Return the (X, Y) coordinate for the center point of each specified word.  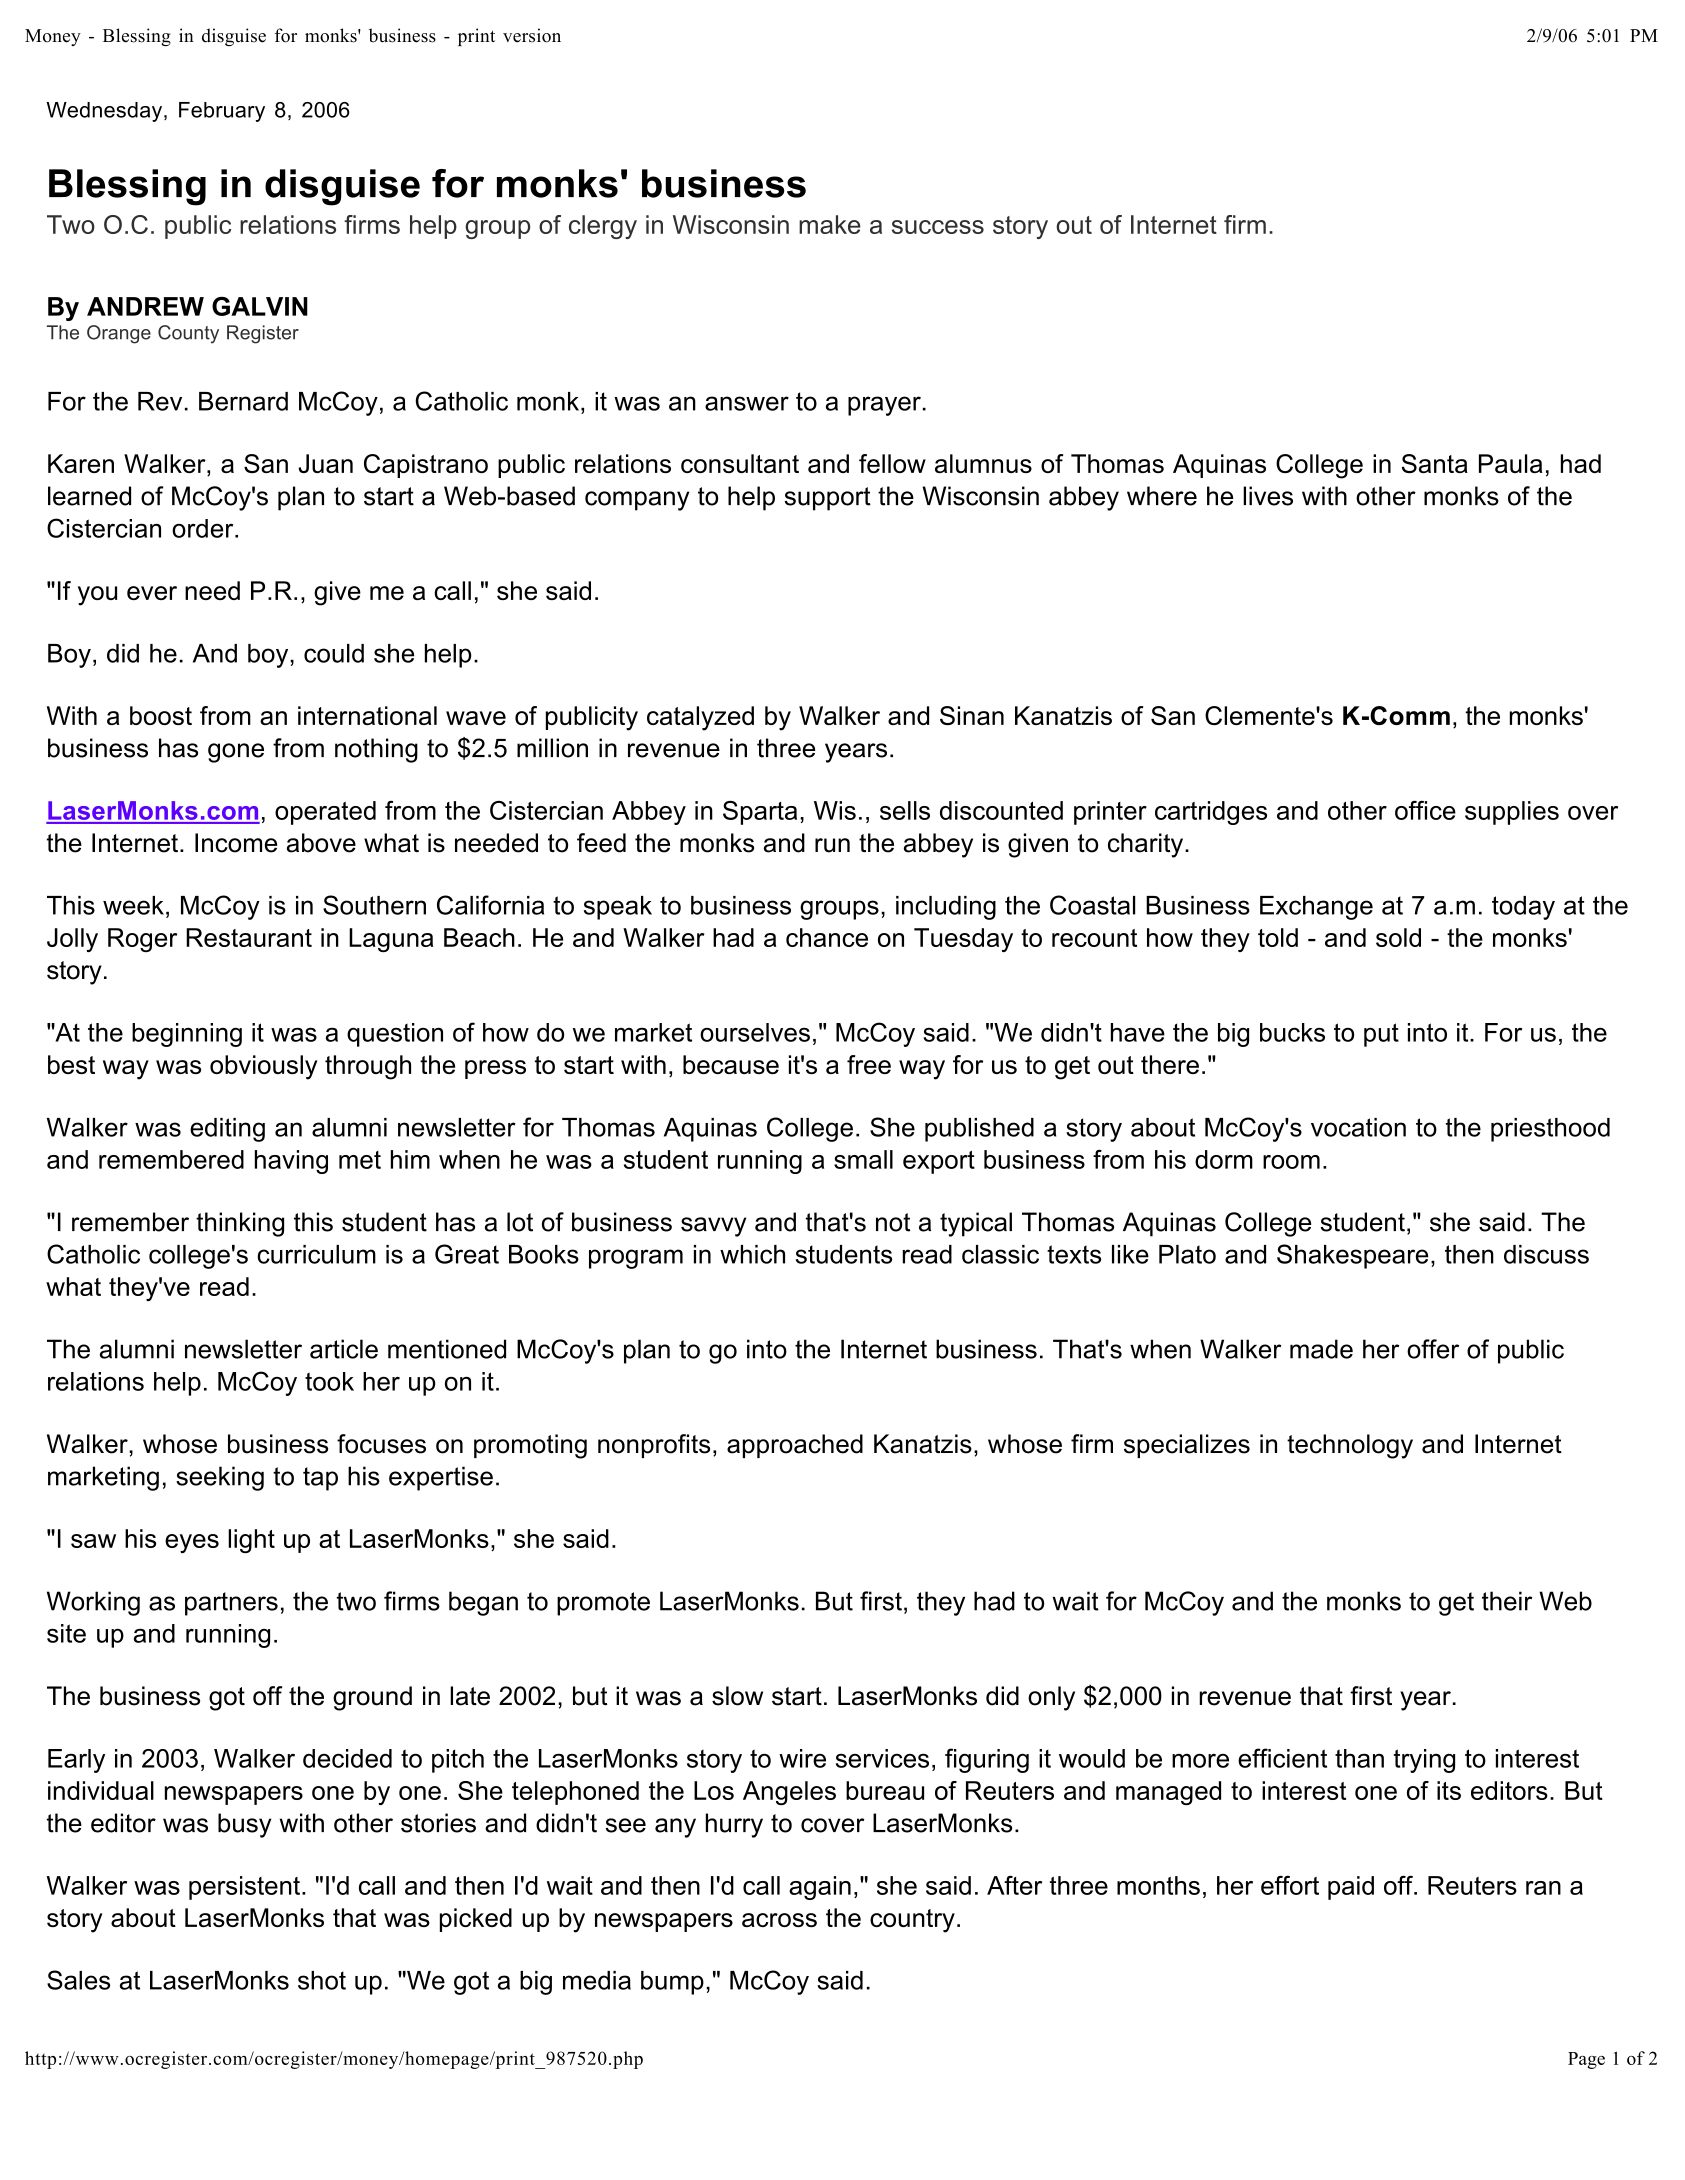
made (1321, 1349)
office (1425, 810)
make (830, 224)
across (779, 1920)
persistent (244, 1888)
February (222, 112)
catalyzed (700, 718)
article (344, 1349)
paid (1351, 1888)
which (752, 1254)
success (938, 227)
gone (236, 753)
